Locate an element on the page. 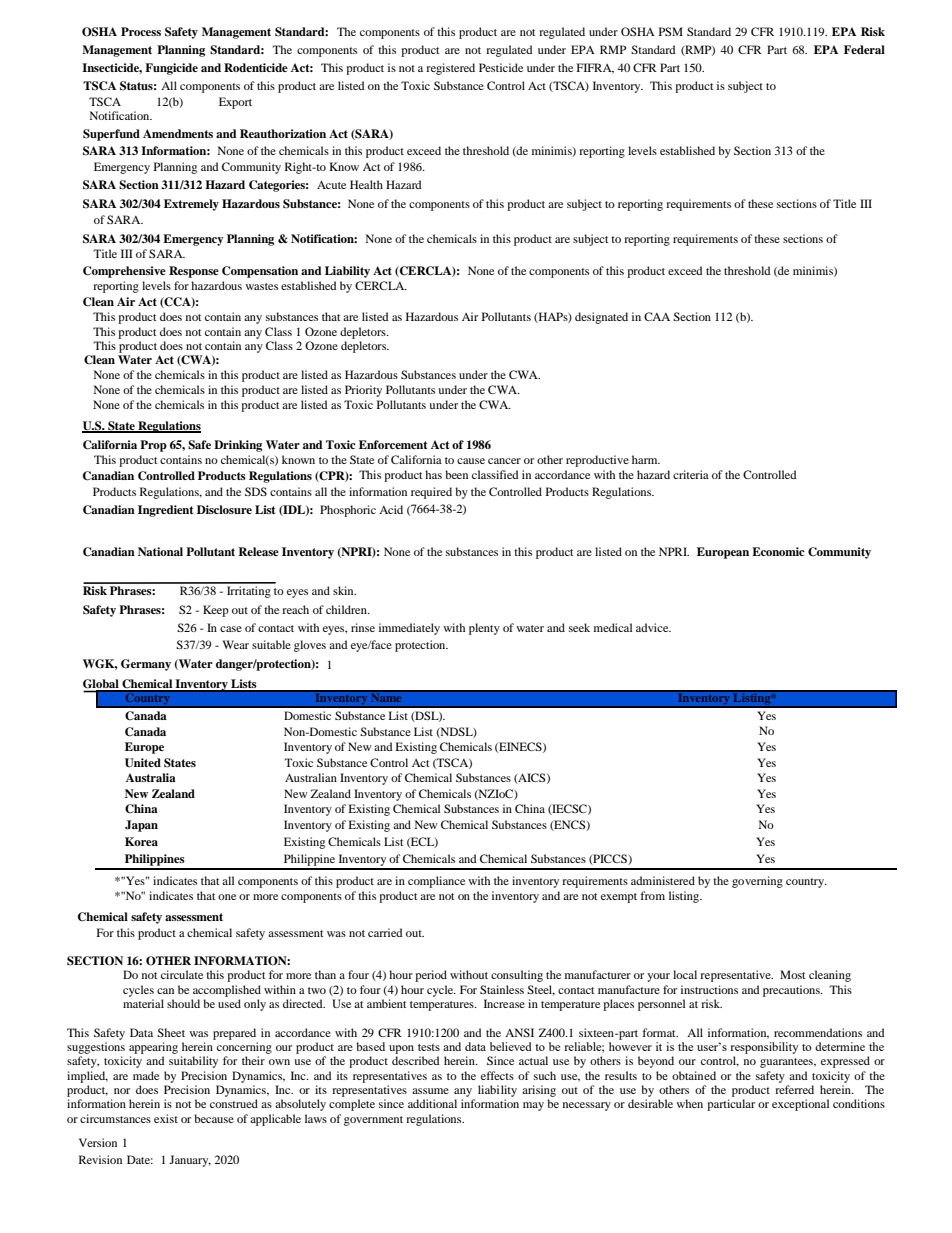  Prop is located at coordinates (153, 446).
